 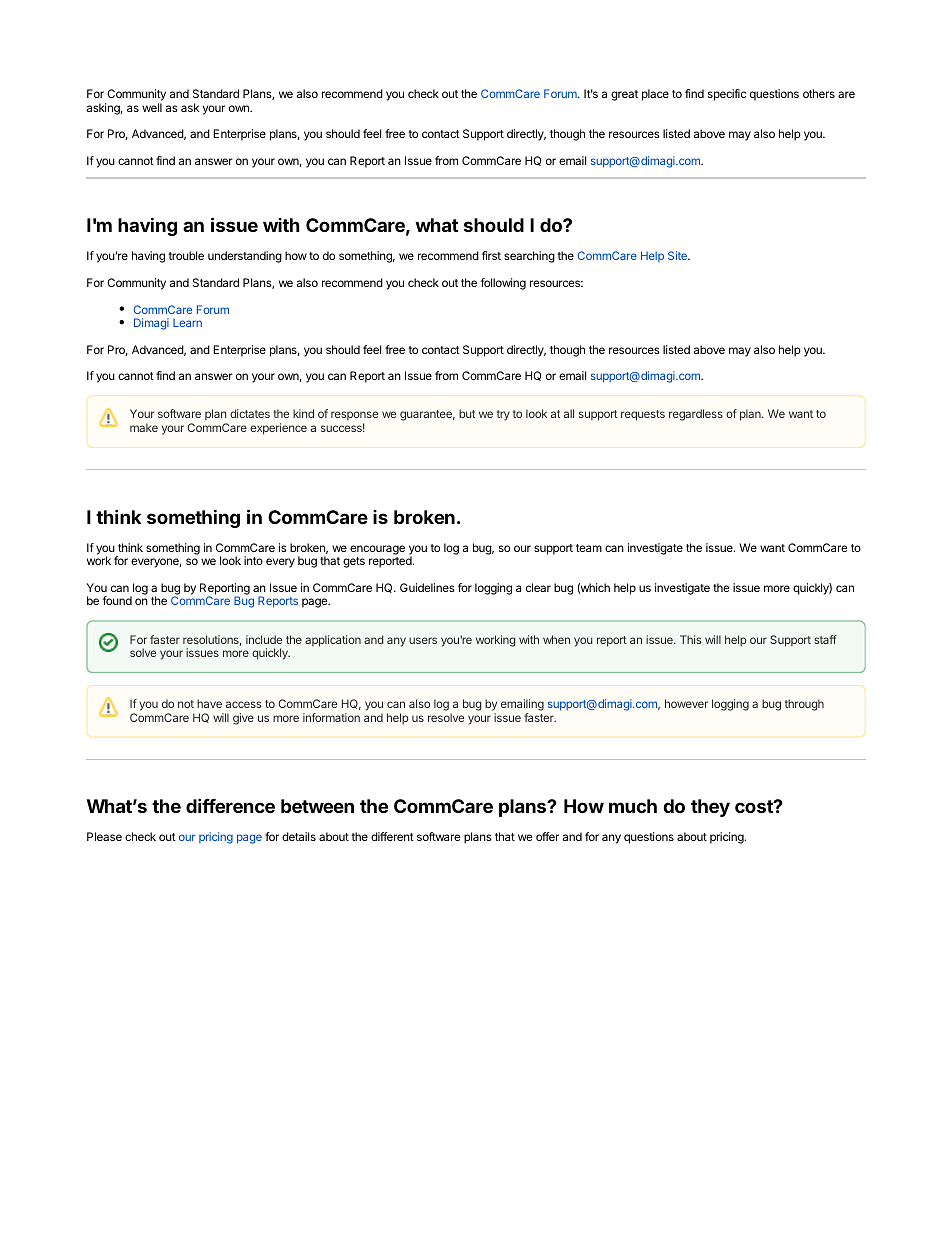 What do you see at coordinates (152, 107) in the screenshot?
I see `well` at bounding box center [152, 107].
